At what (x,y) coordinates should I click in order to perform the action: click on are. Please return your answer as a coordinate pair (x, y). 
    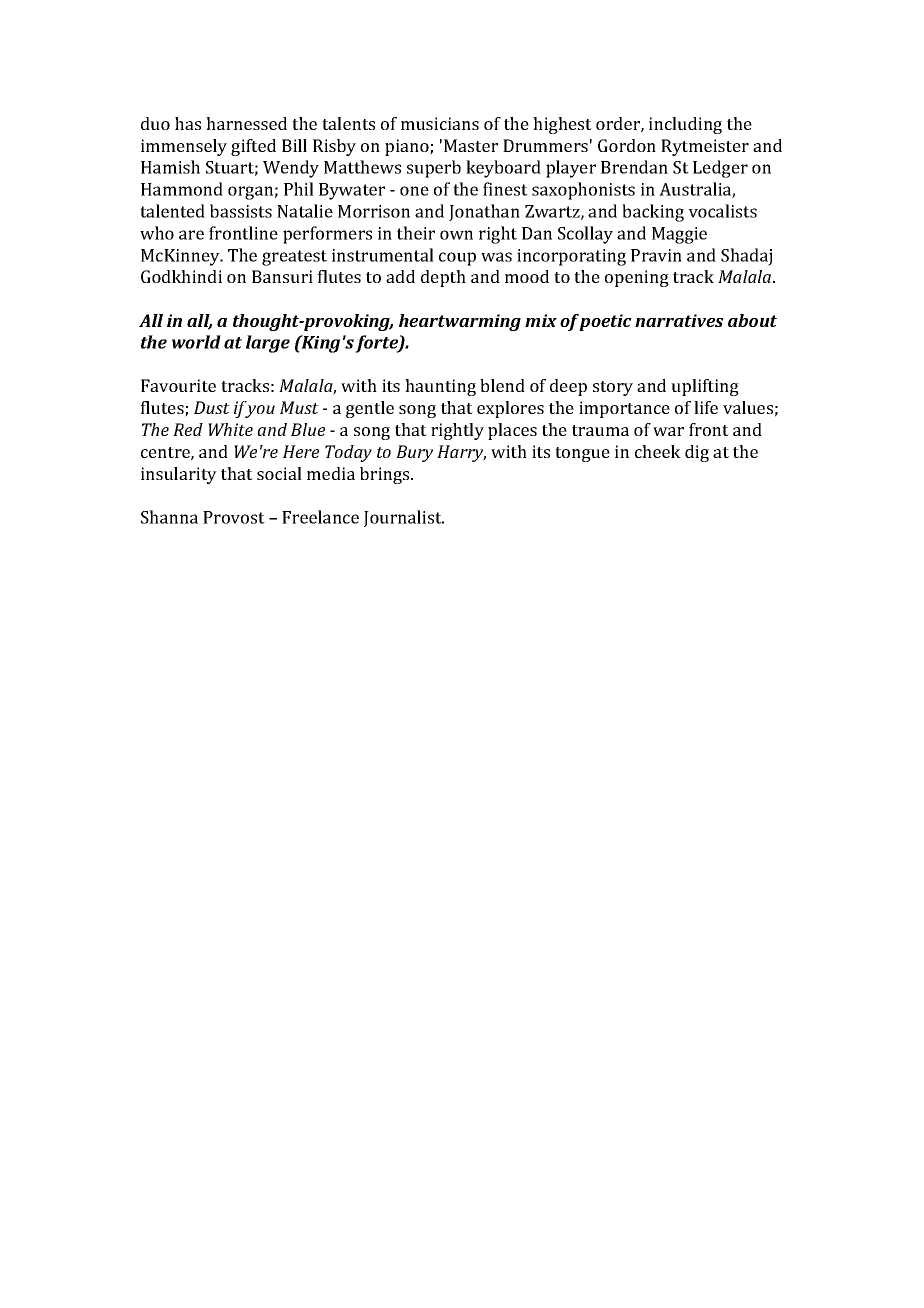
    Looking at the image, I should click on (191, 235).
